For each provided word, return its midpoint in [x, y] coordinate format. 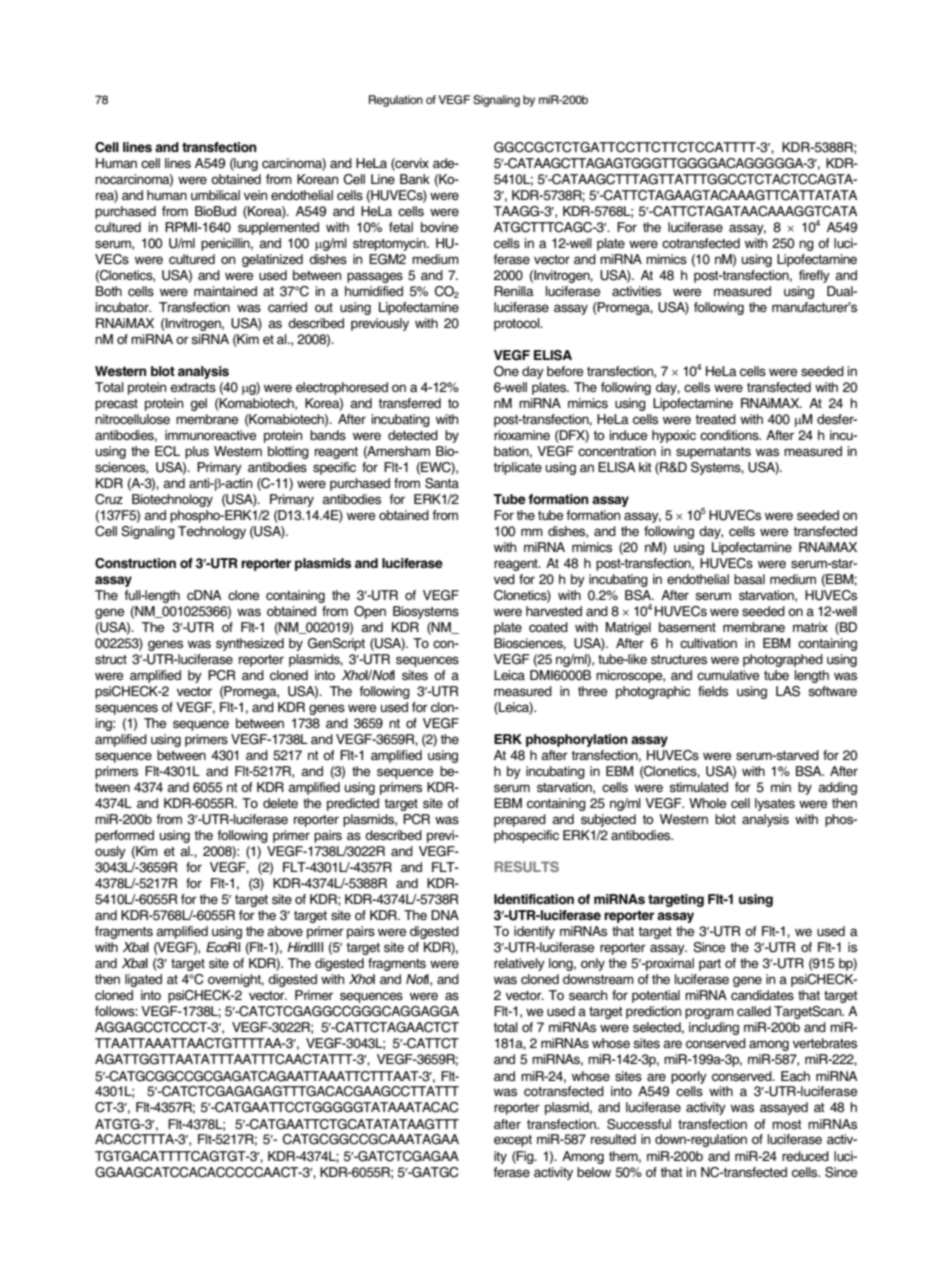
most [787, 1124]
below [594, 1172]
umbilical [215, 195]
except [513, 1141]
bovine [439, 227]
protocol [518, 324]
